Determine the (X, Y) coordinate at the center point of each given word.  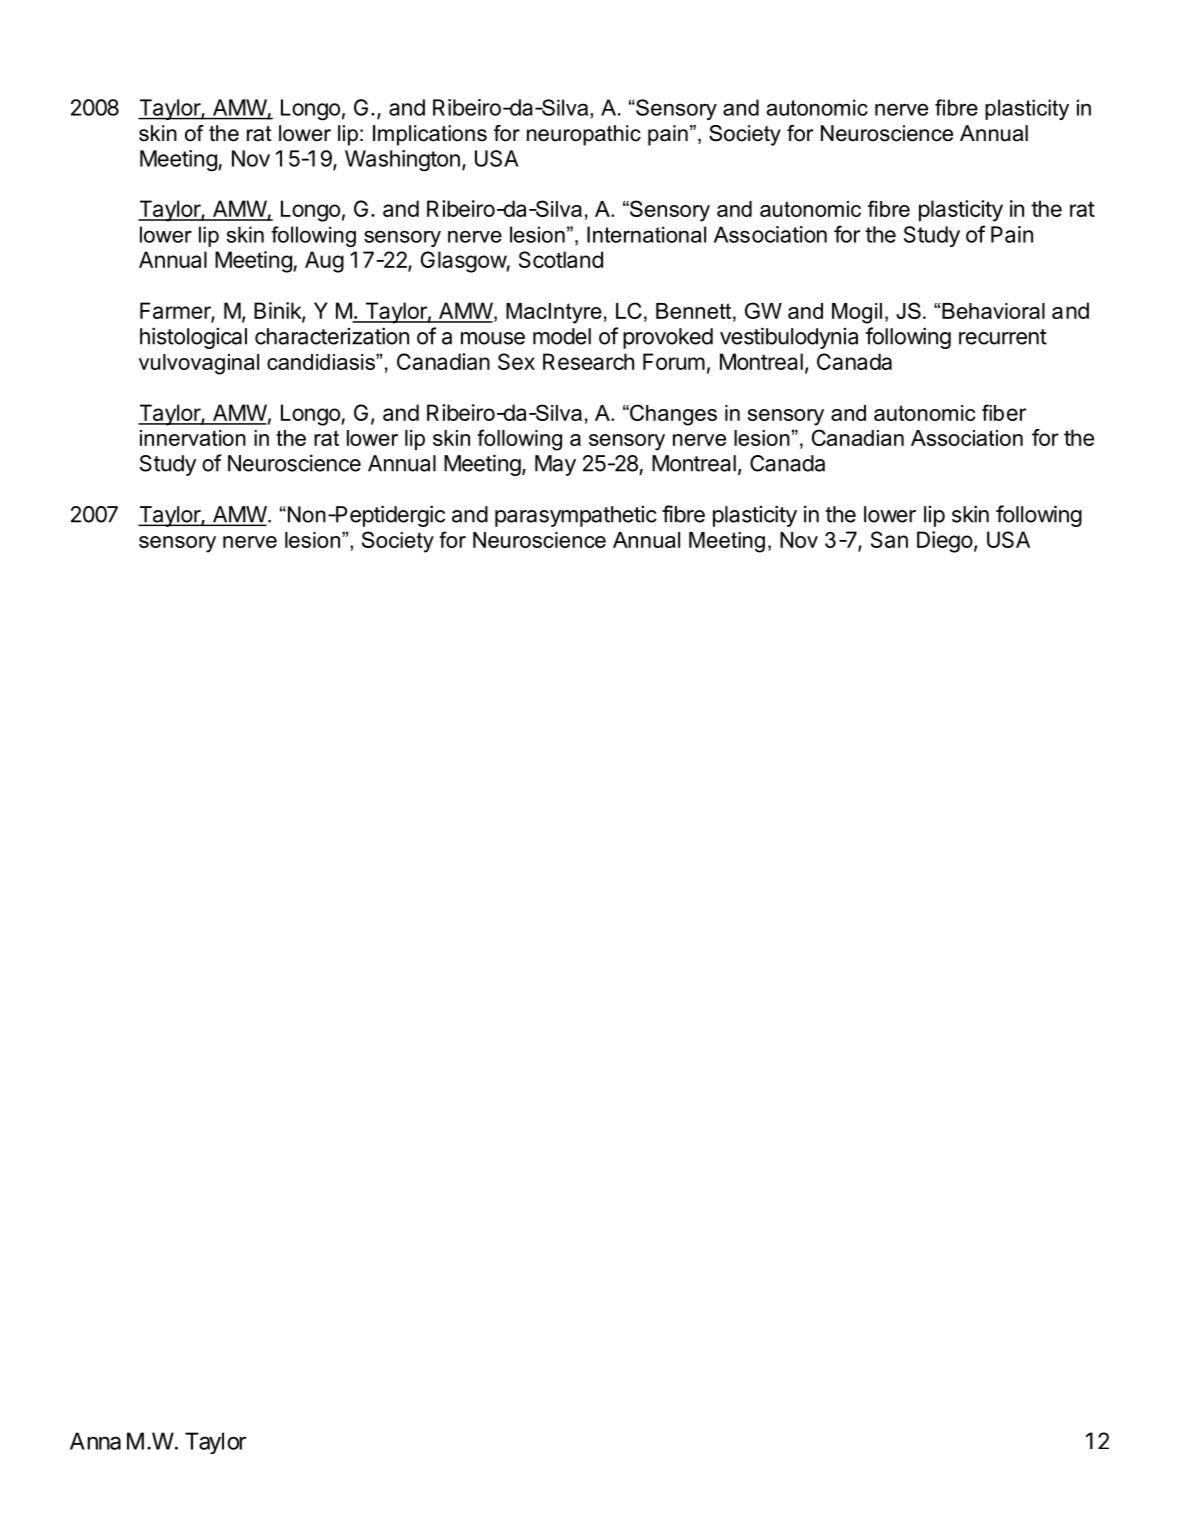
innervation (193, 438)
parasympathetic (576, 516)
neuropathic (584, 135)
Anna (95, 1441)
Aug (324, 262)
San (889, 539)
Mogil (857, 313)
